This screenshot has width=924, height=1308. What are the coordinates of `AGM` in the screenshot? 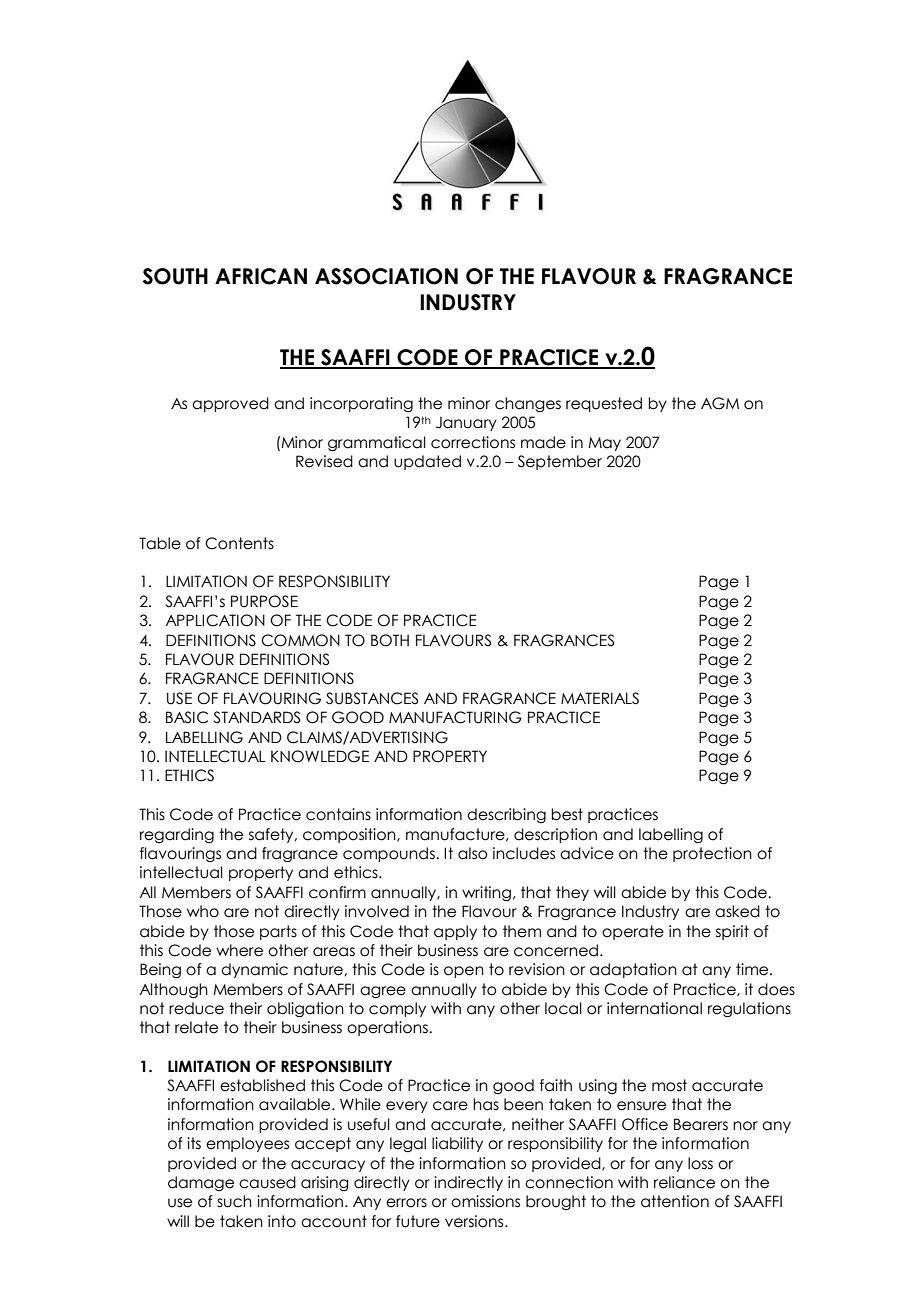 It's located at (720, 403).
